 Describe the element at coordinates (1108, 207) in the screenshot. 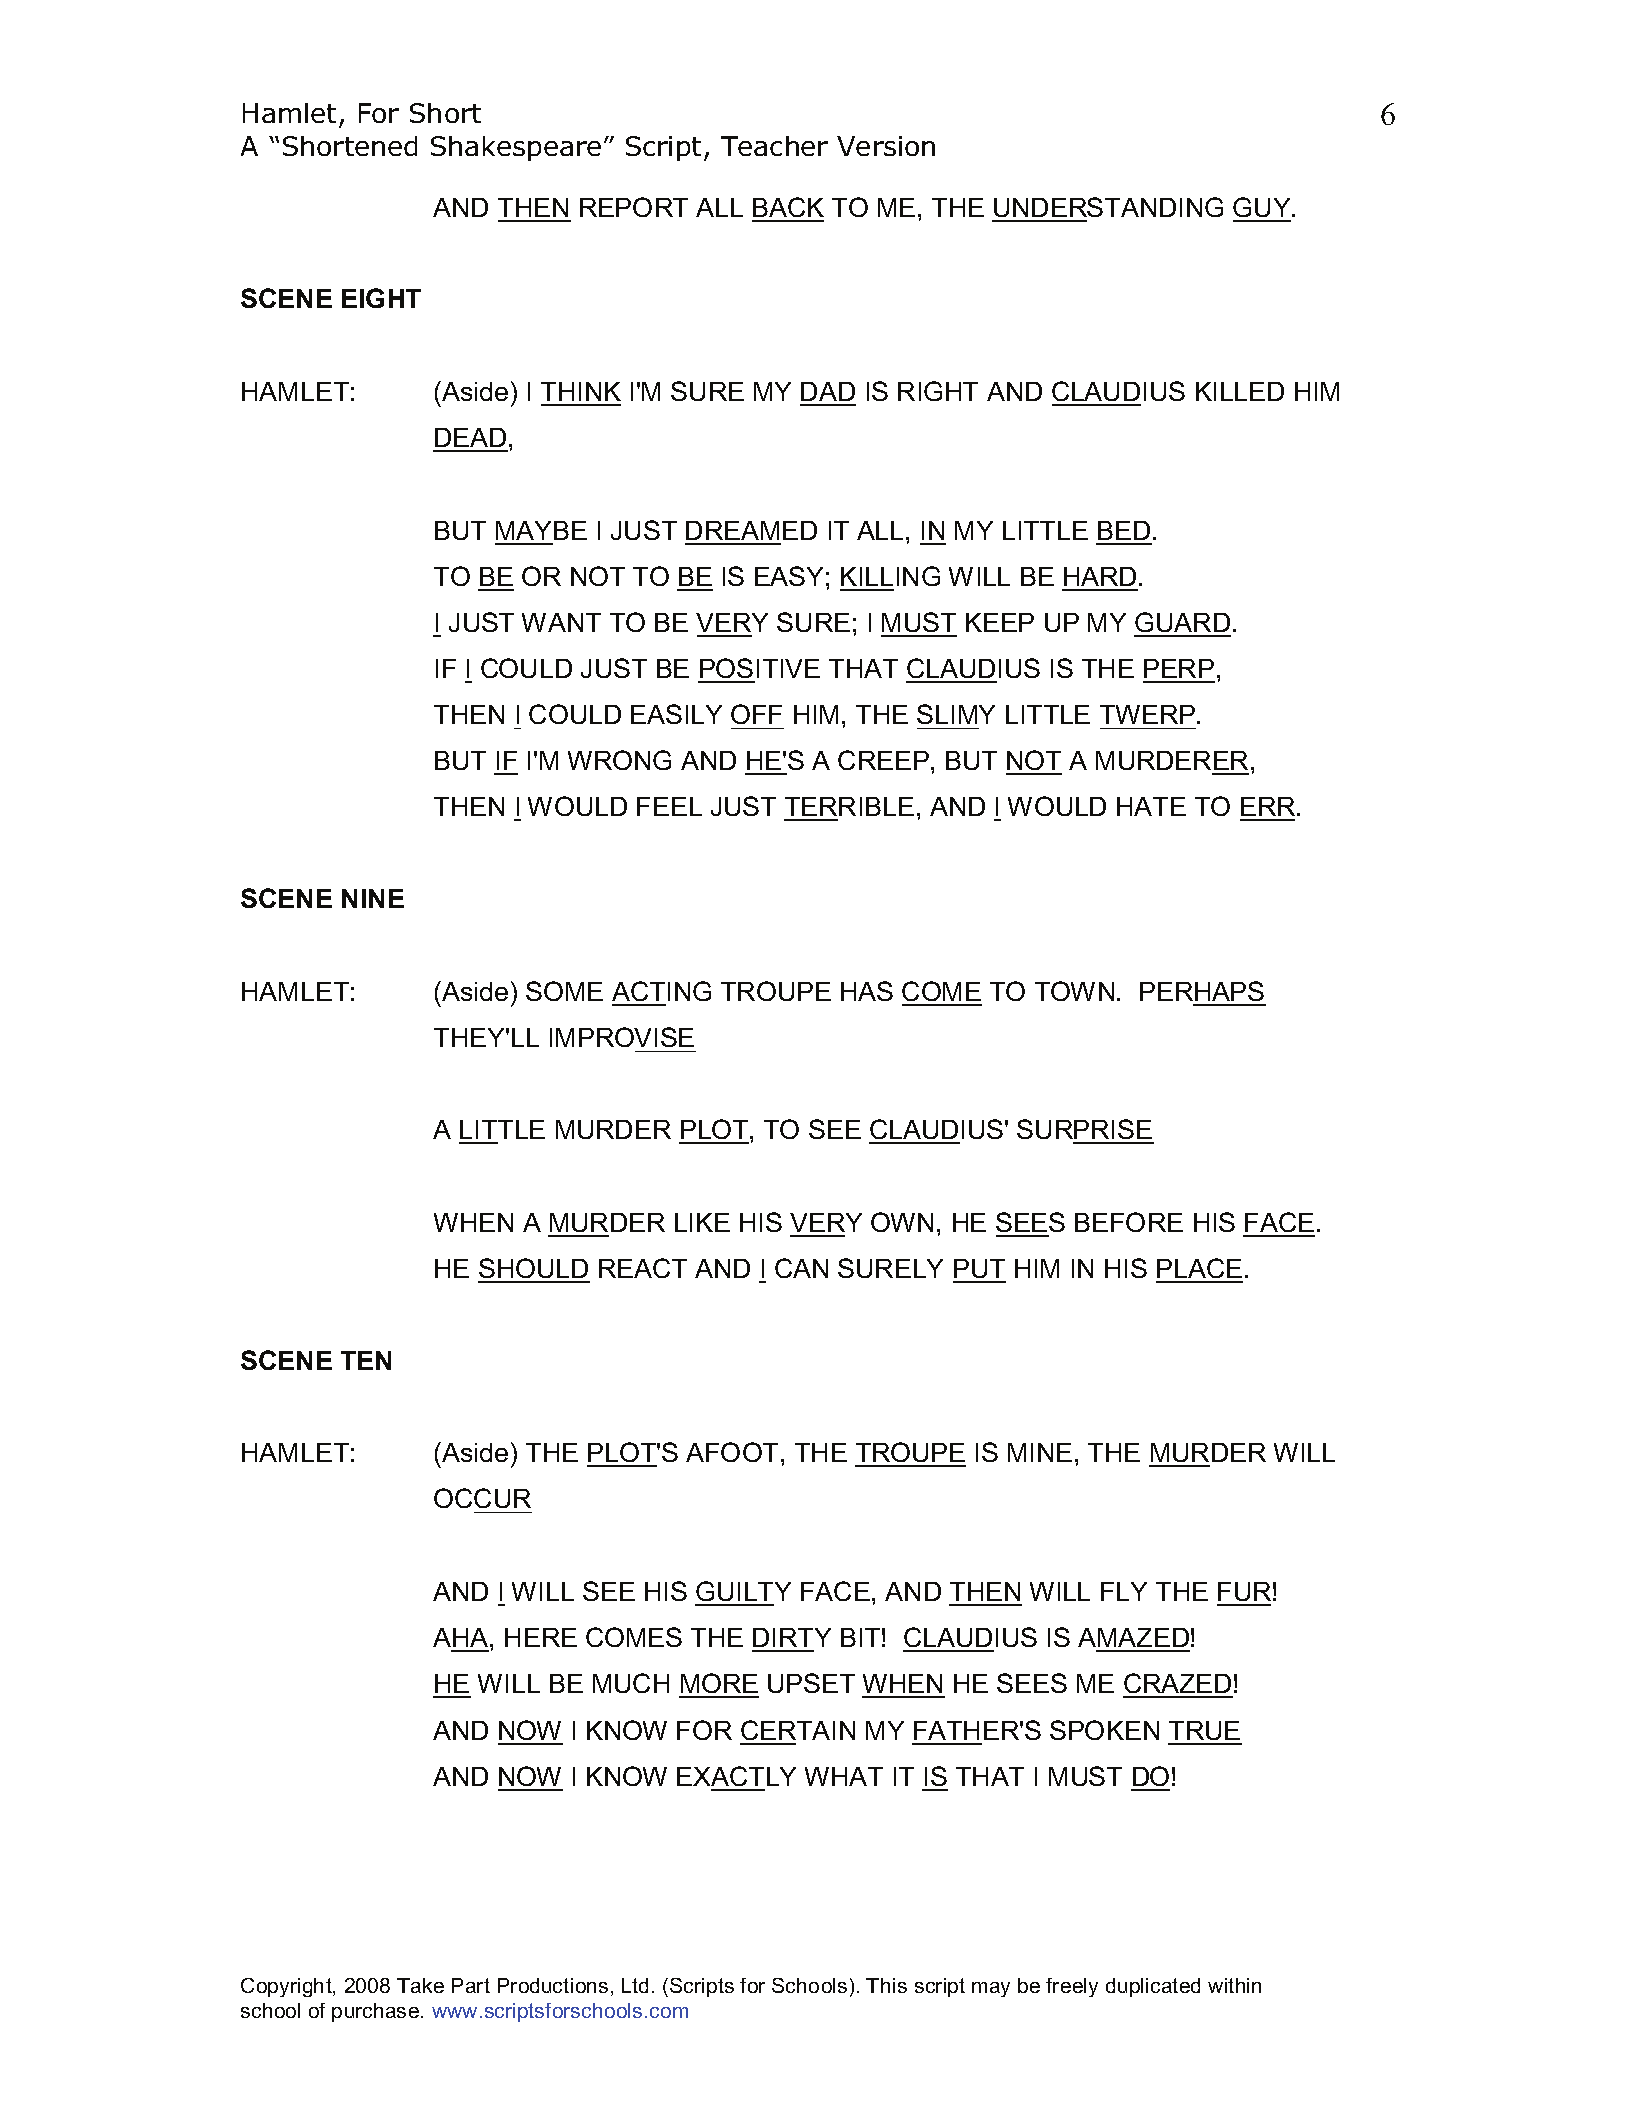

I see `UNDERSTANDING` at that location.
